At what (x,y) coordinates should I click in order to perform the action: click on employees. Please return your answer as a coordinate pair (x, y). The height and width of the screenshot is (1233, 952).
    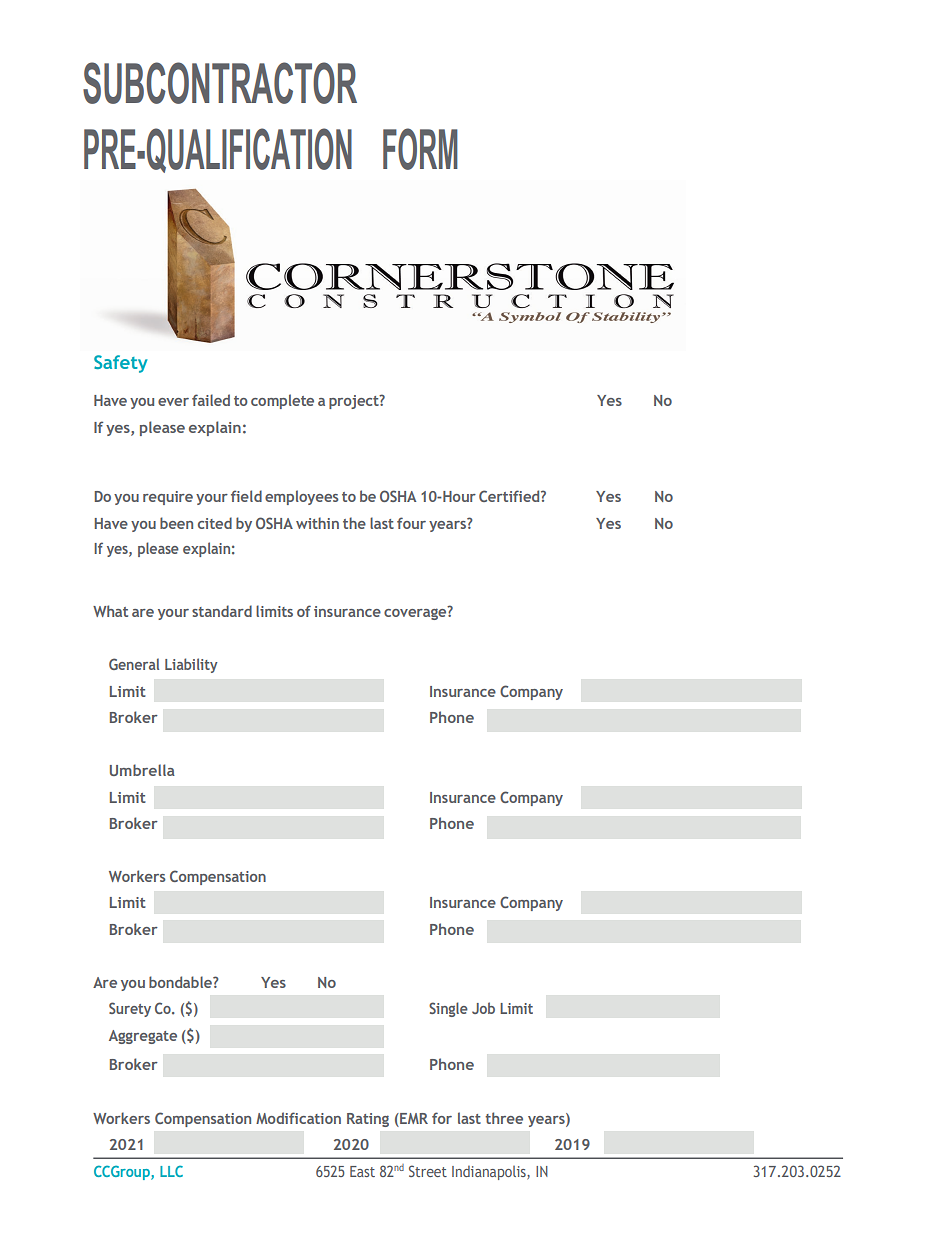
    Looking at the image, I should click on (302, 497).
